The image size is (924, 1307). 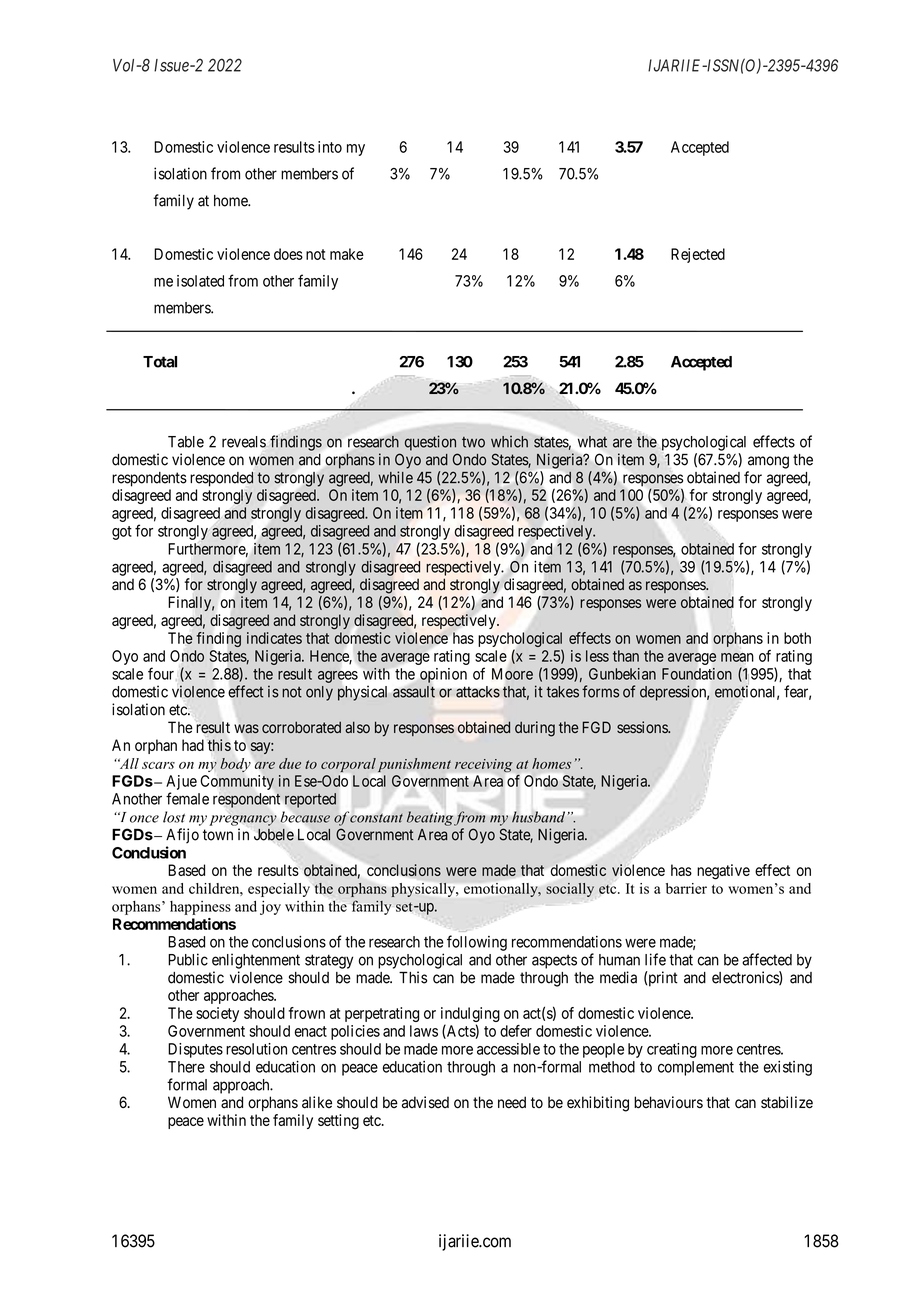 What do you see at coordinates (186, 1067) in the screenshot?
I see `There` at bounding box center [186, 1067].
